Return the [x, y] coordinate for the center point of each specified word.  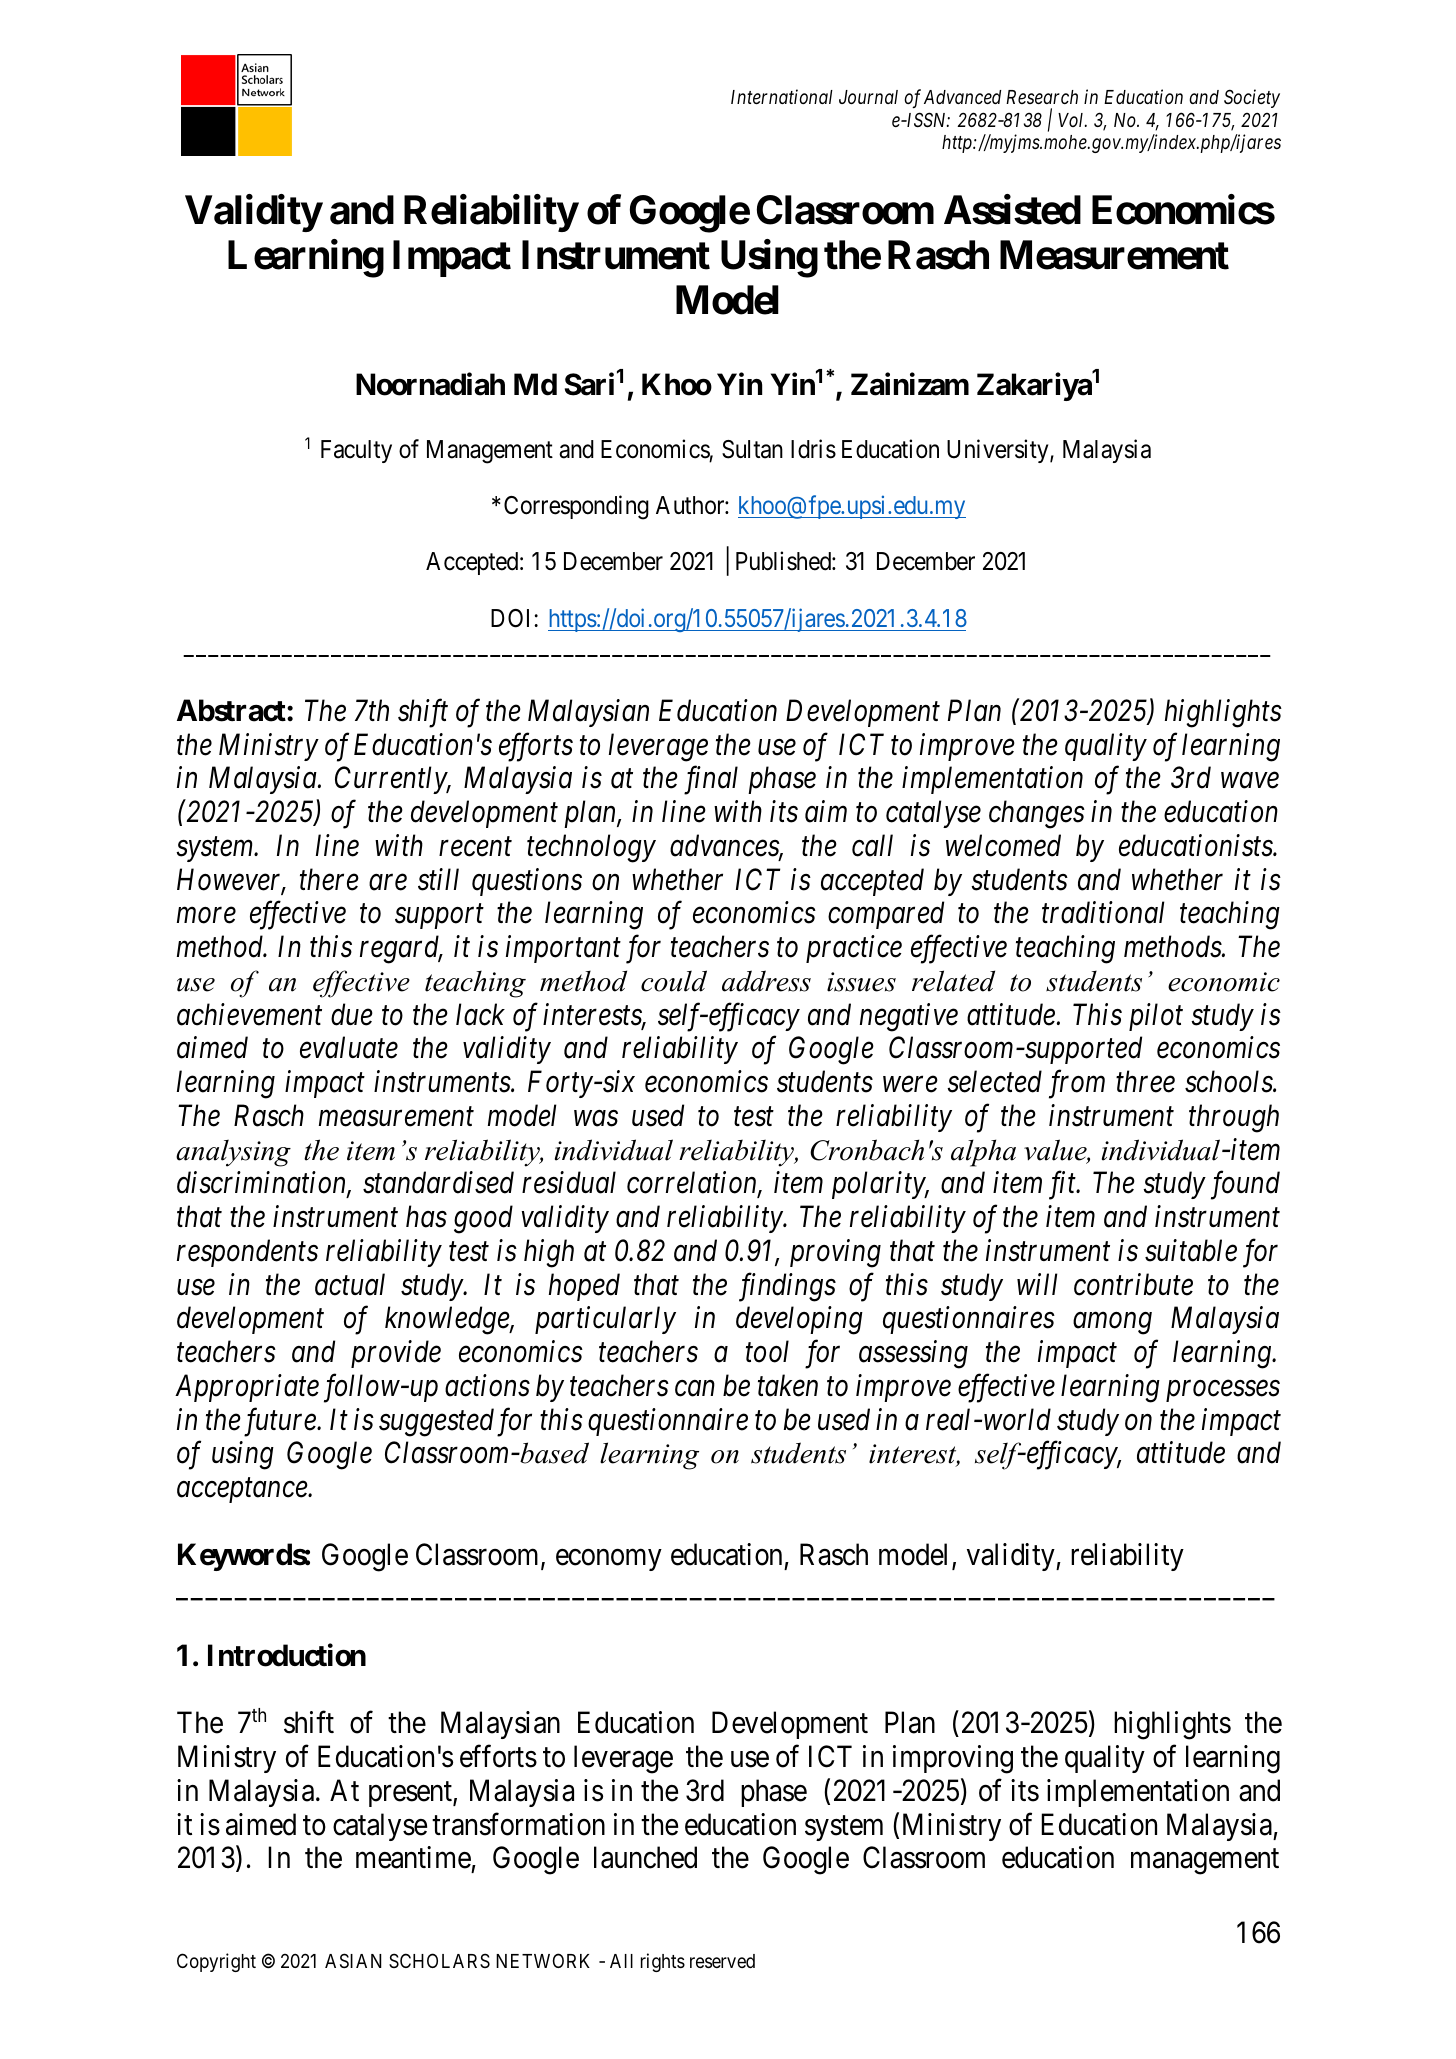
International [782, 96]
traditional [1103, 912]
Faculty [356, 451]
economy [609, 1560]
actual [350, 1284]
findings [787, 1287]
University [999, 451]
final [711, 780]
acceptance [243, 1491]
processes [1223, 1391]
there [329, 879]
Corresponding [576, 507]
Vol [1072, 120]
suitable [1191, 1250]
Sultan [752, 449]
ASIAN [353, 1960]
